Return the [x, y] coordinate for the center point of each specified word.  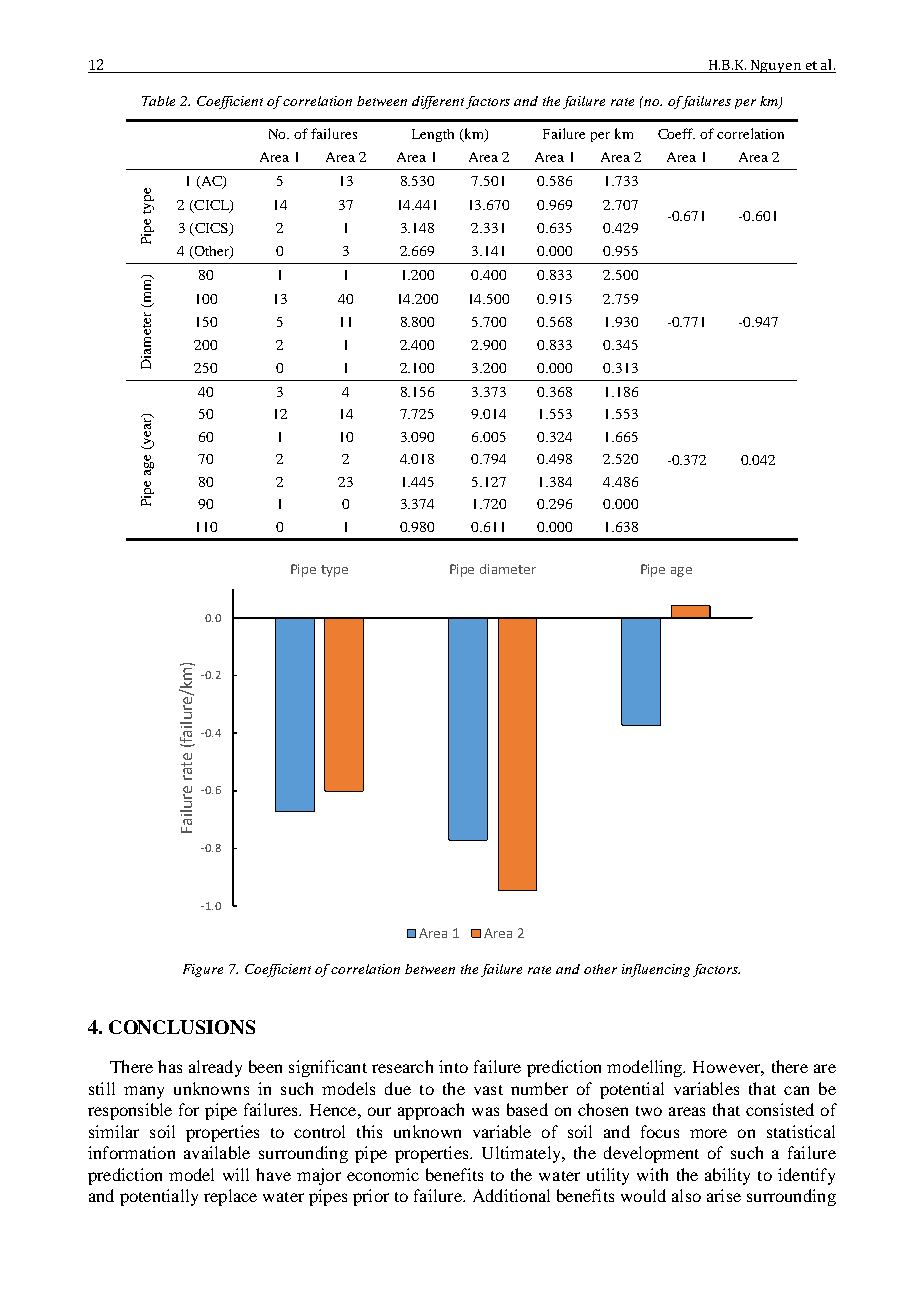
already [215, 1068]
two [649, 1111]
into [453, 1066]
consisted [780, 1109]
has [170, 1066]
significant [328, 1068]
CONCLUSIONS [182, 1027]
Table [158, 101]
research [402, 1066]
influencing [656, 970]
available [217, 1152]
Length [433, 135]
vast [488, 1090]
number [539, 1088]
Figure [203, 970]
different [438, 102]
